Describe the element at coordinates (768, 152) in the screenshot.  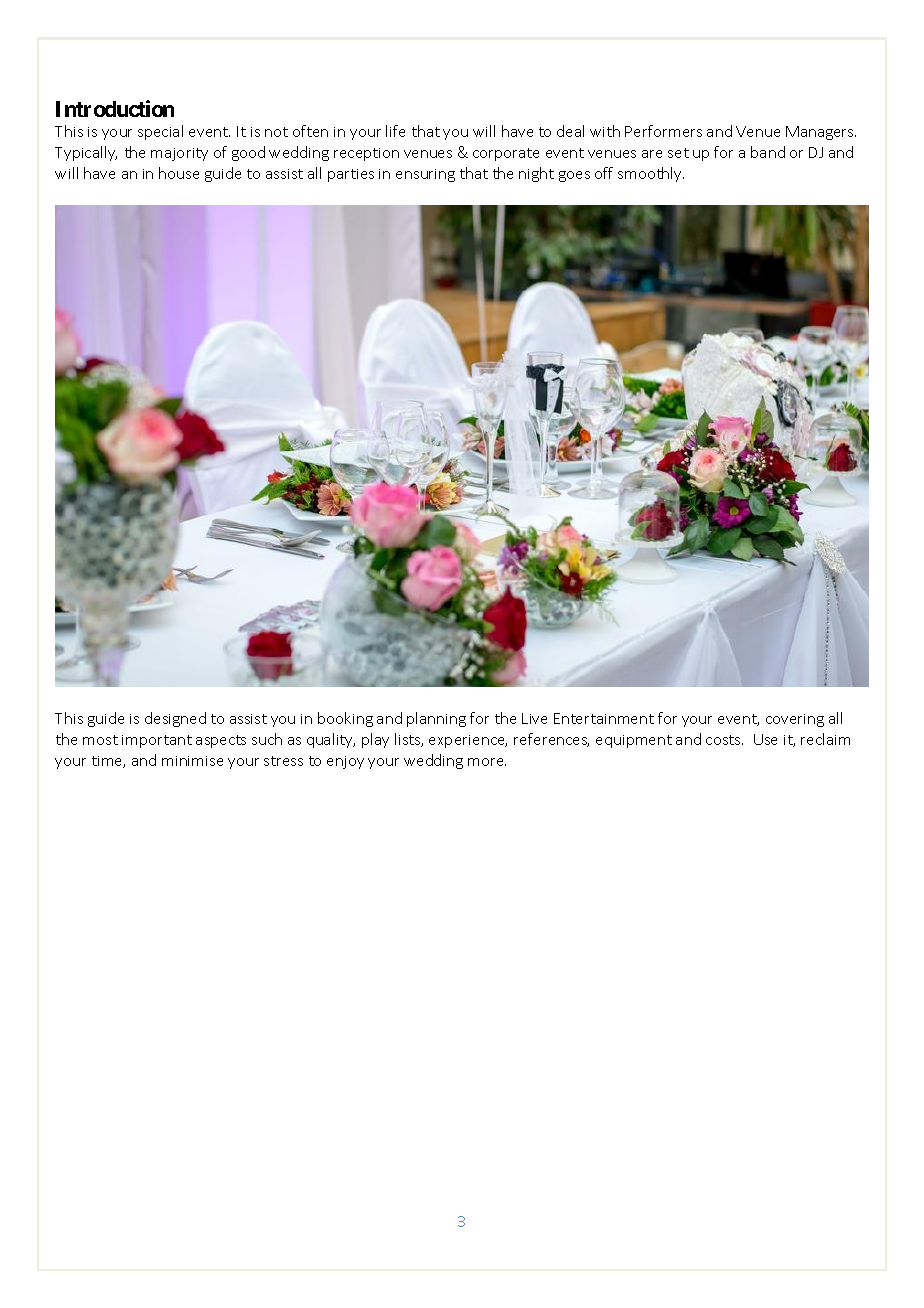
I see `band` at that location.
